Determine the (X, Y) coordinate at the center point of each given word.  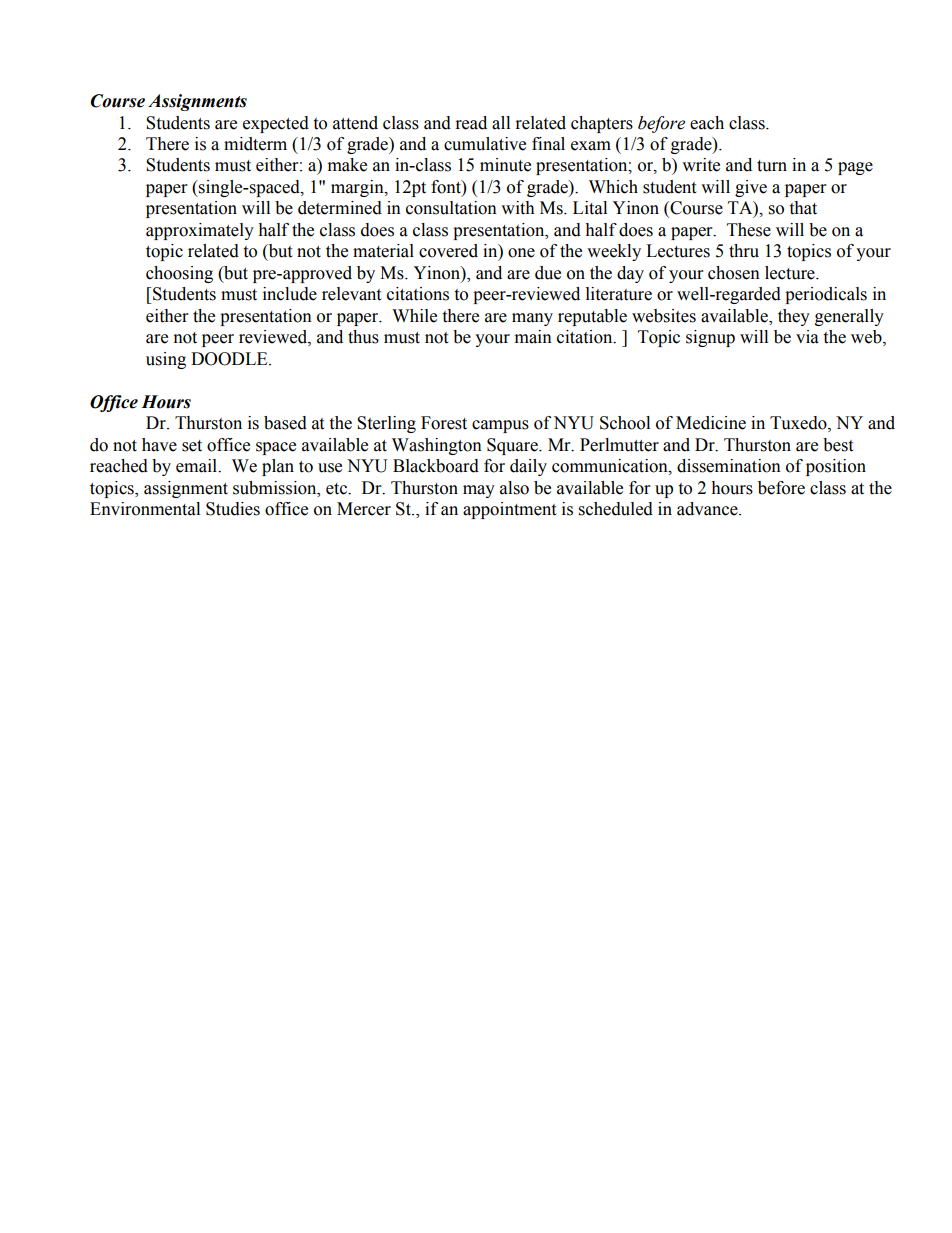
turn (772, 166)
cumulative (485, 144)
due (548, 273)
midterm (255, 144)
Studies (233, 509)
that (803, 208)
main (533, 337)
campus (500, 426)
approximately (200, 231)
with (518, 208)
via (807, 337)
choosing (179, 274)
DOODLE (230, 359)
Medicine (711, 423)
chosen (734, 273)
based (285, 423)
